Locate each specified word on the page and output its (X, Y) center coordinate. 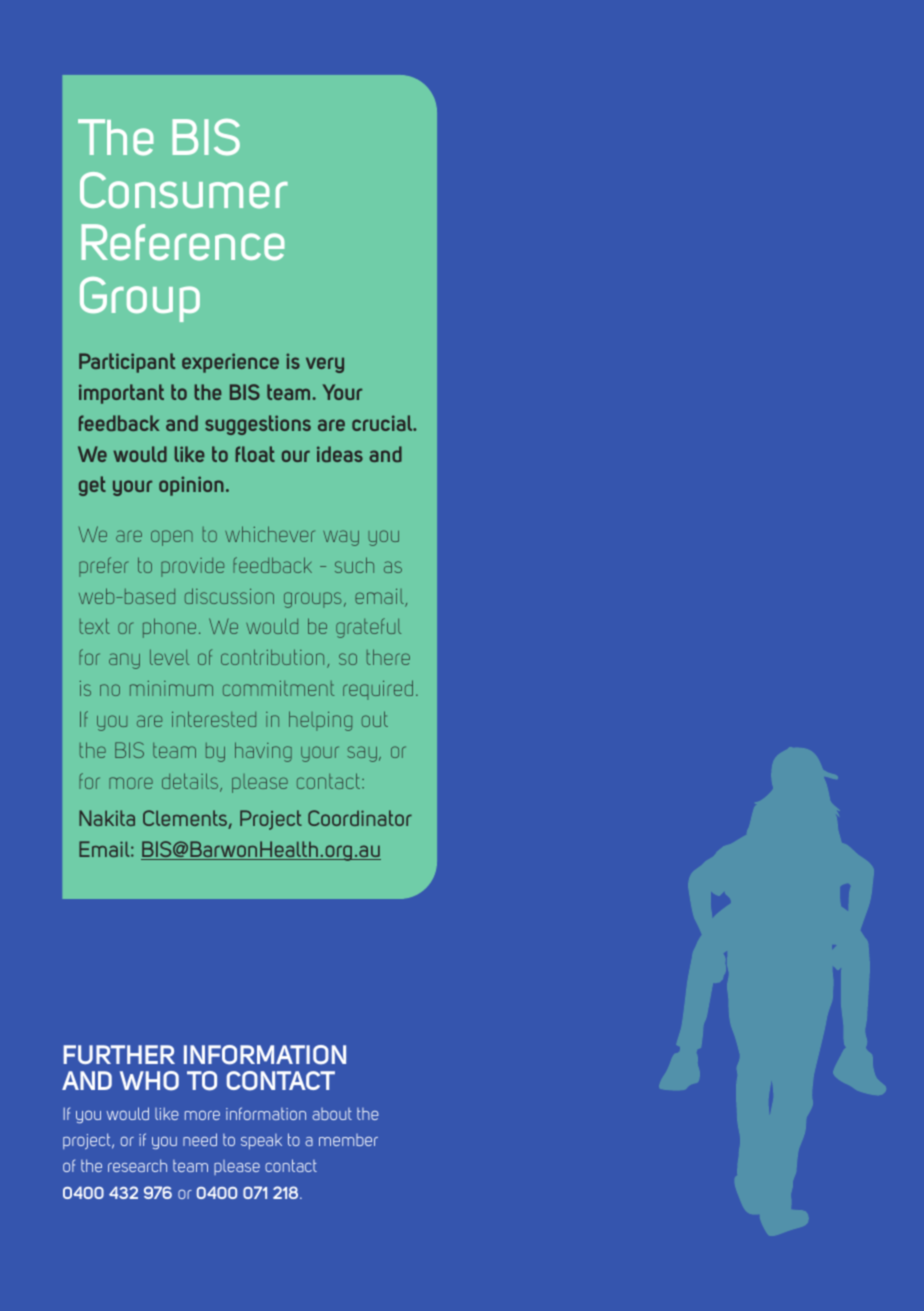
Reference (183, 242)
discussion (229, 596)
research (137, 1165)
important (121, 394)
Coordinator (360, 818)
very (325, 365)
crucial (383, 423)
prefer (103, 567)
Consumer (184, 190)
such (354, 565)
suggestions (258, 425)
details (191, 782)
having (263, 752)
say (362, 754)
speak (261, 1141)
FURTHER (119, 1054)
